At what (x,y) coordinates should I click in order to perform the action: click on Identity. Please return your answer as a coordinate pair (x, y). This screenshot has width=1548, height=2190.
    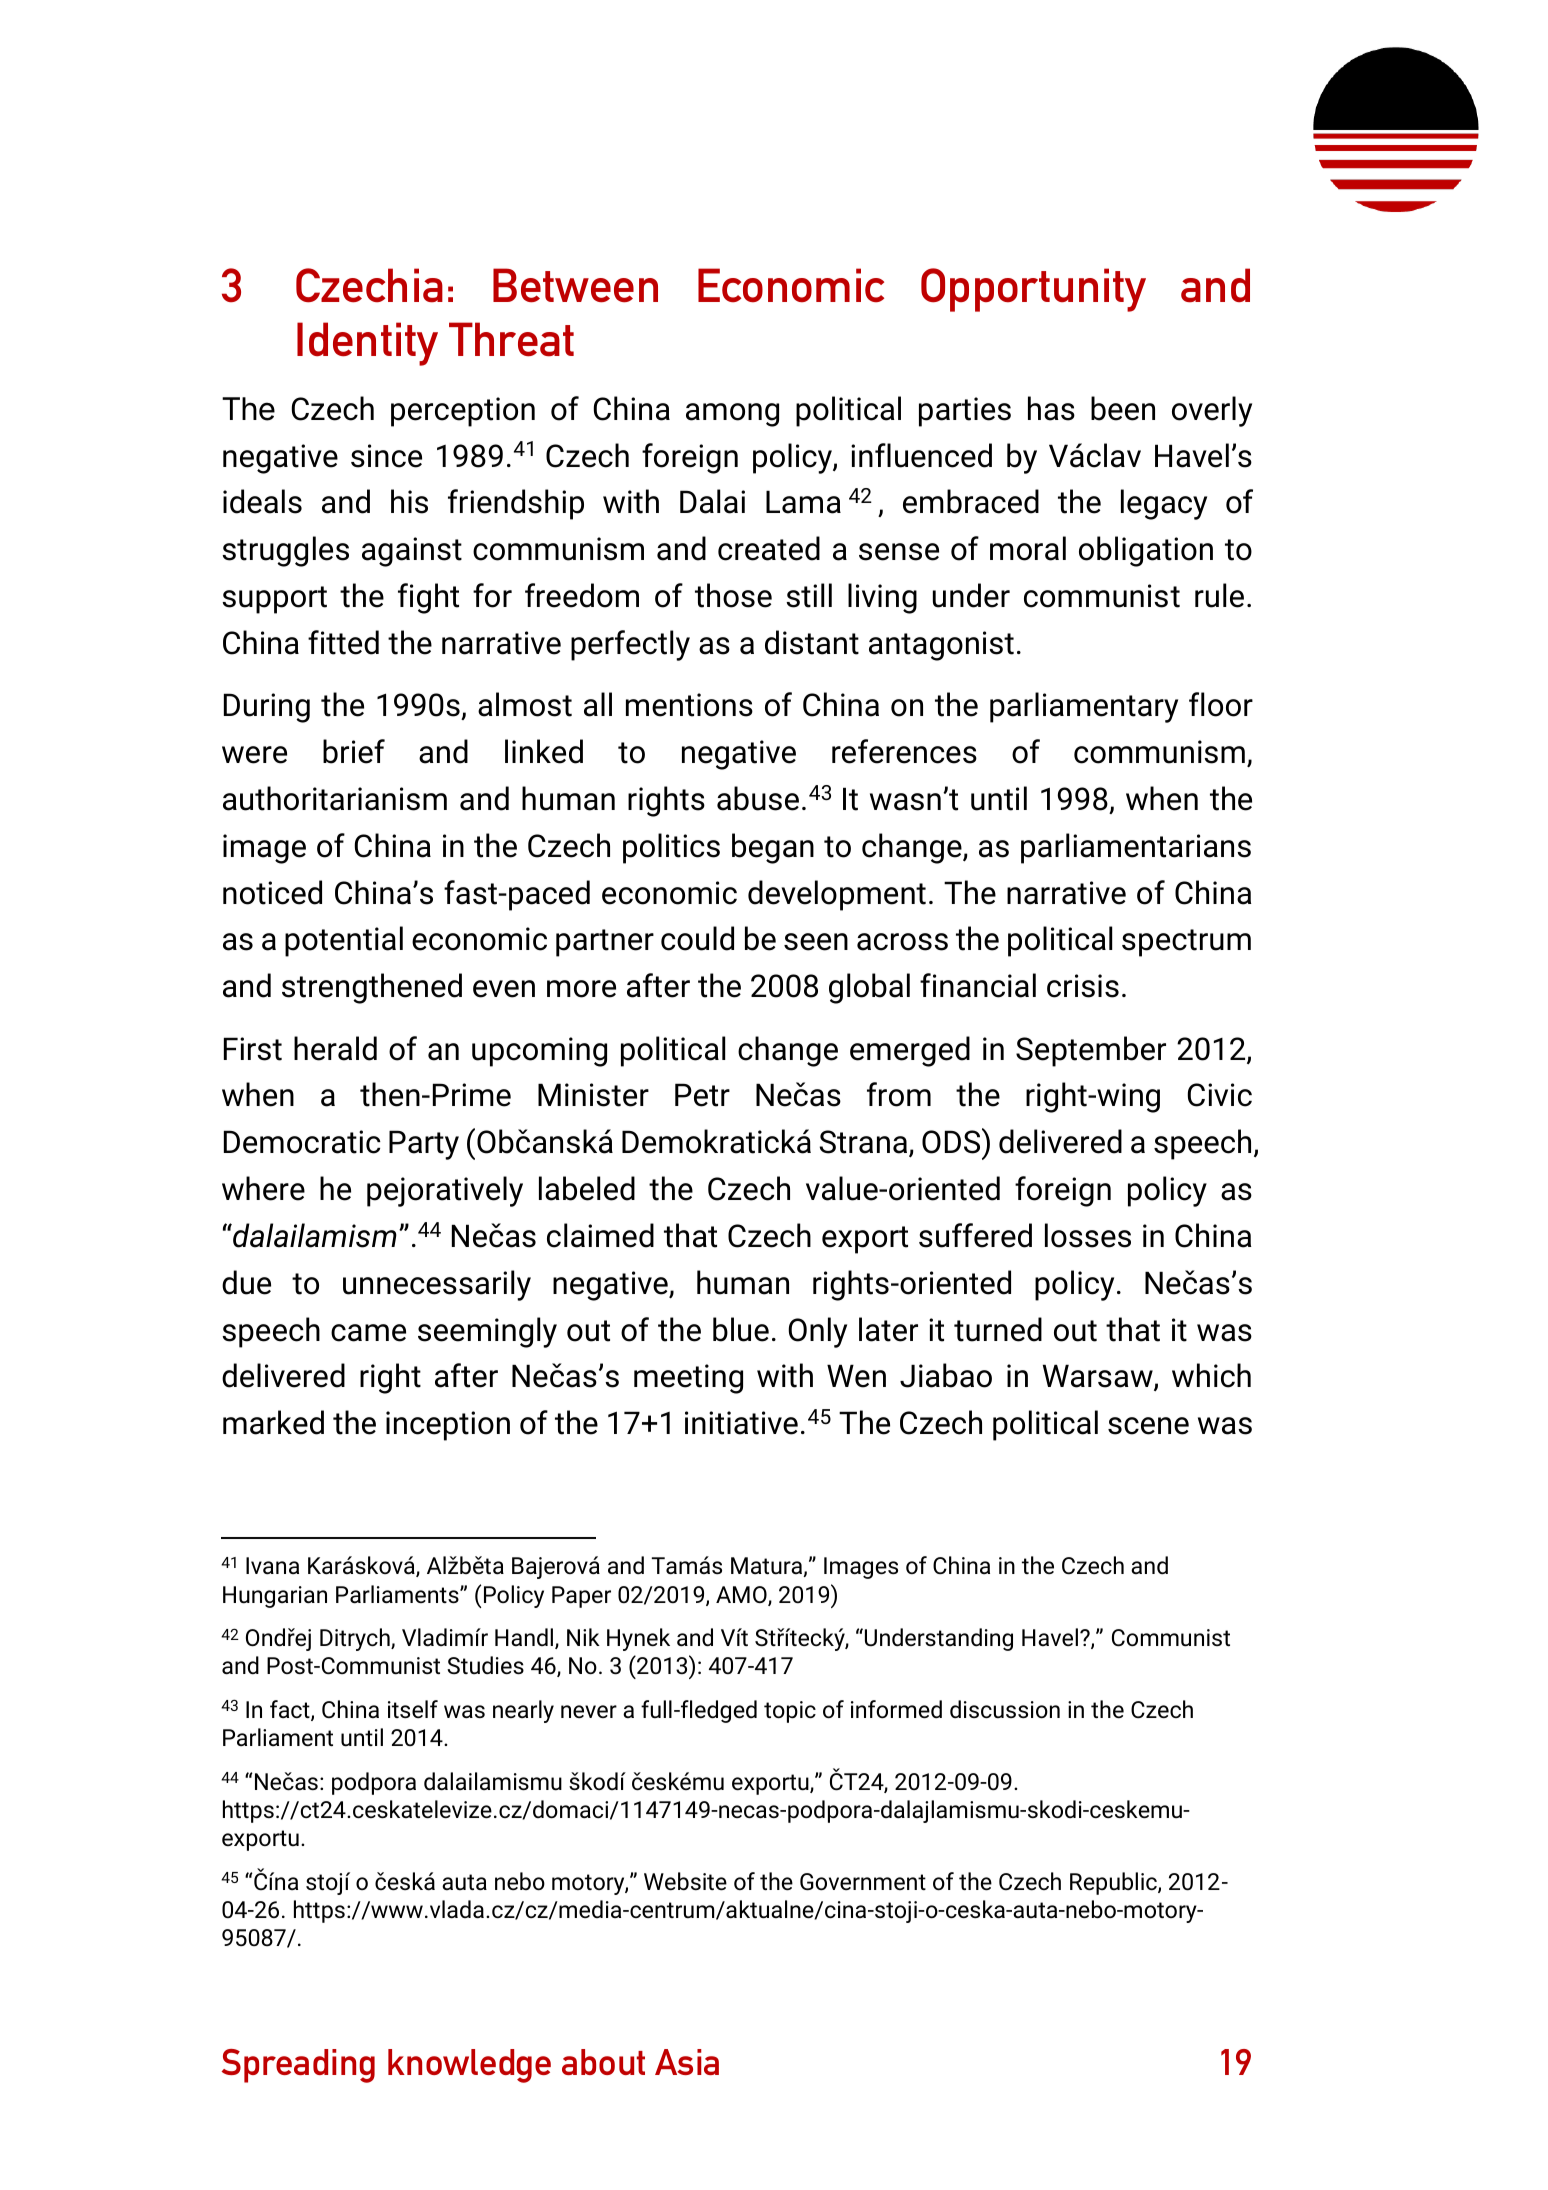
    Looking at the image, I should click on (367, 344).
